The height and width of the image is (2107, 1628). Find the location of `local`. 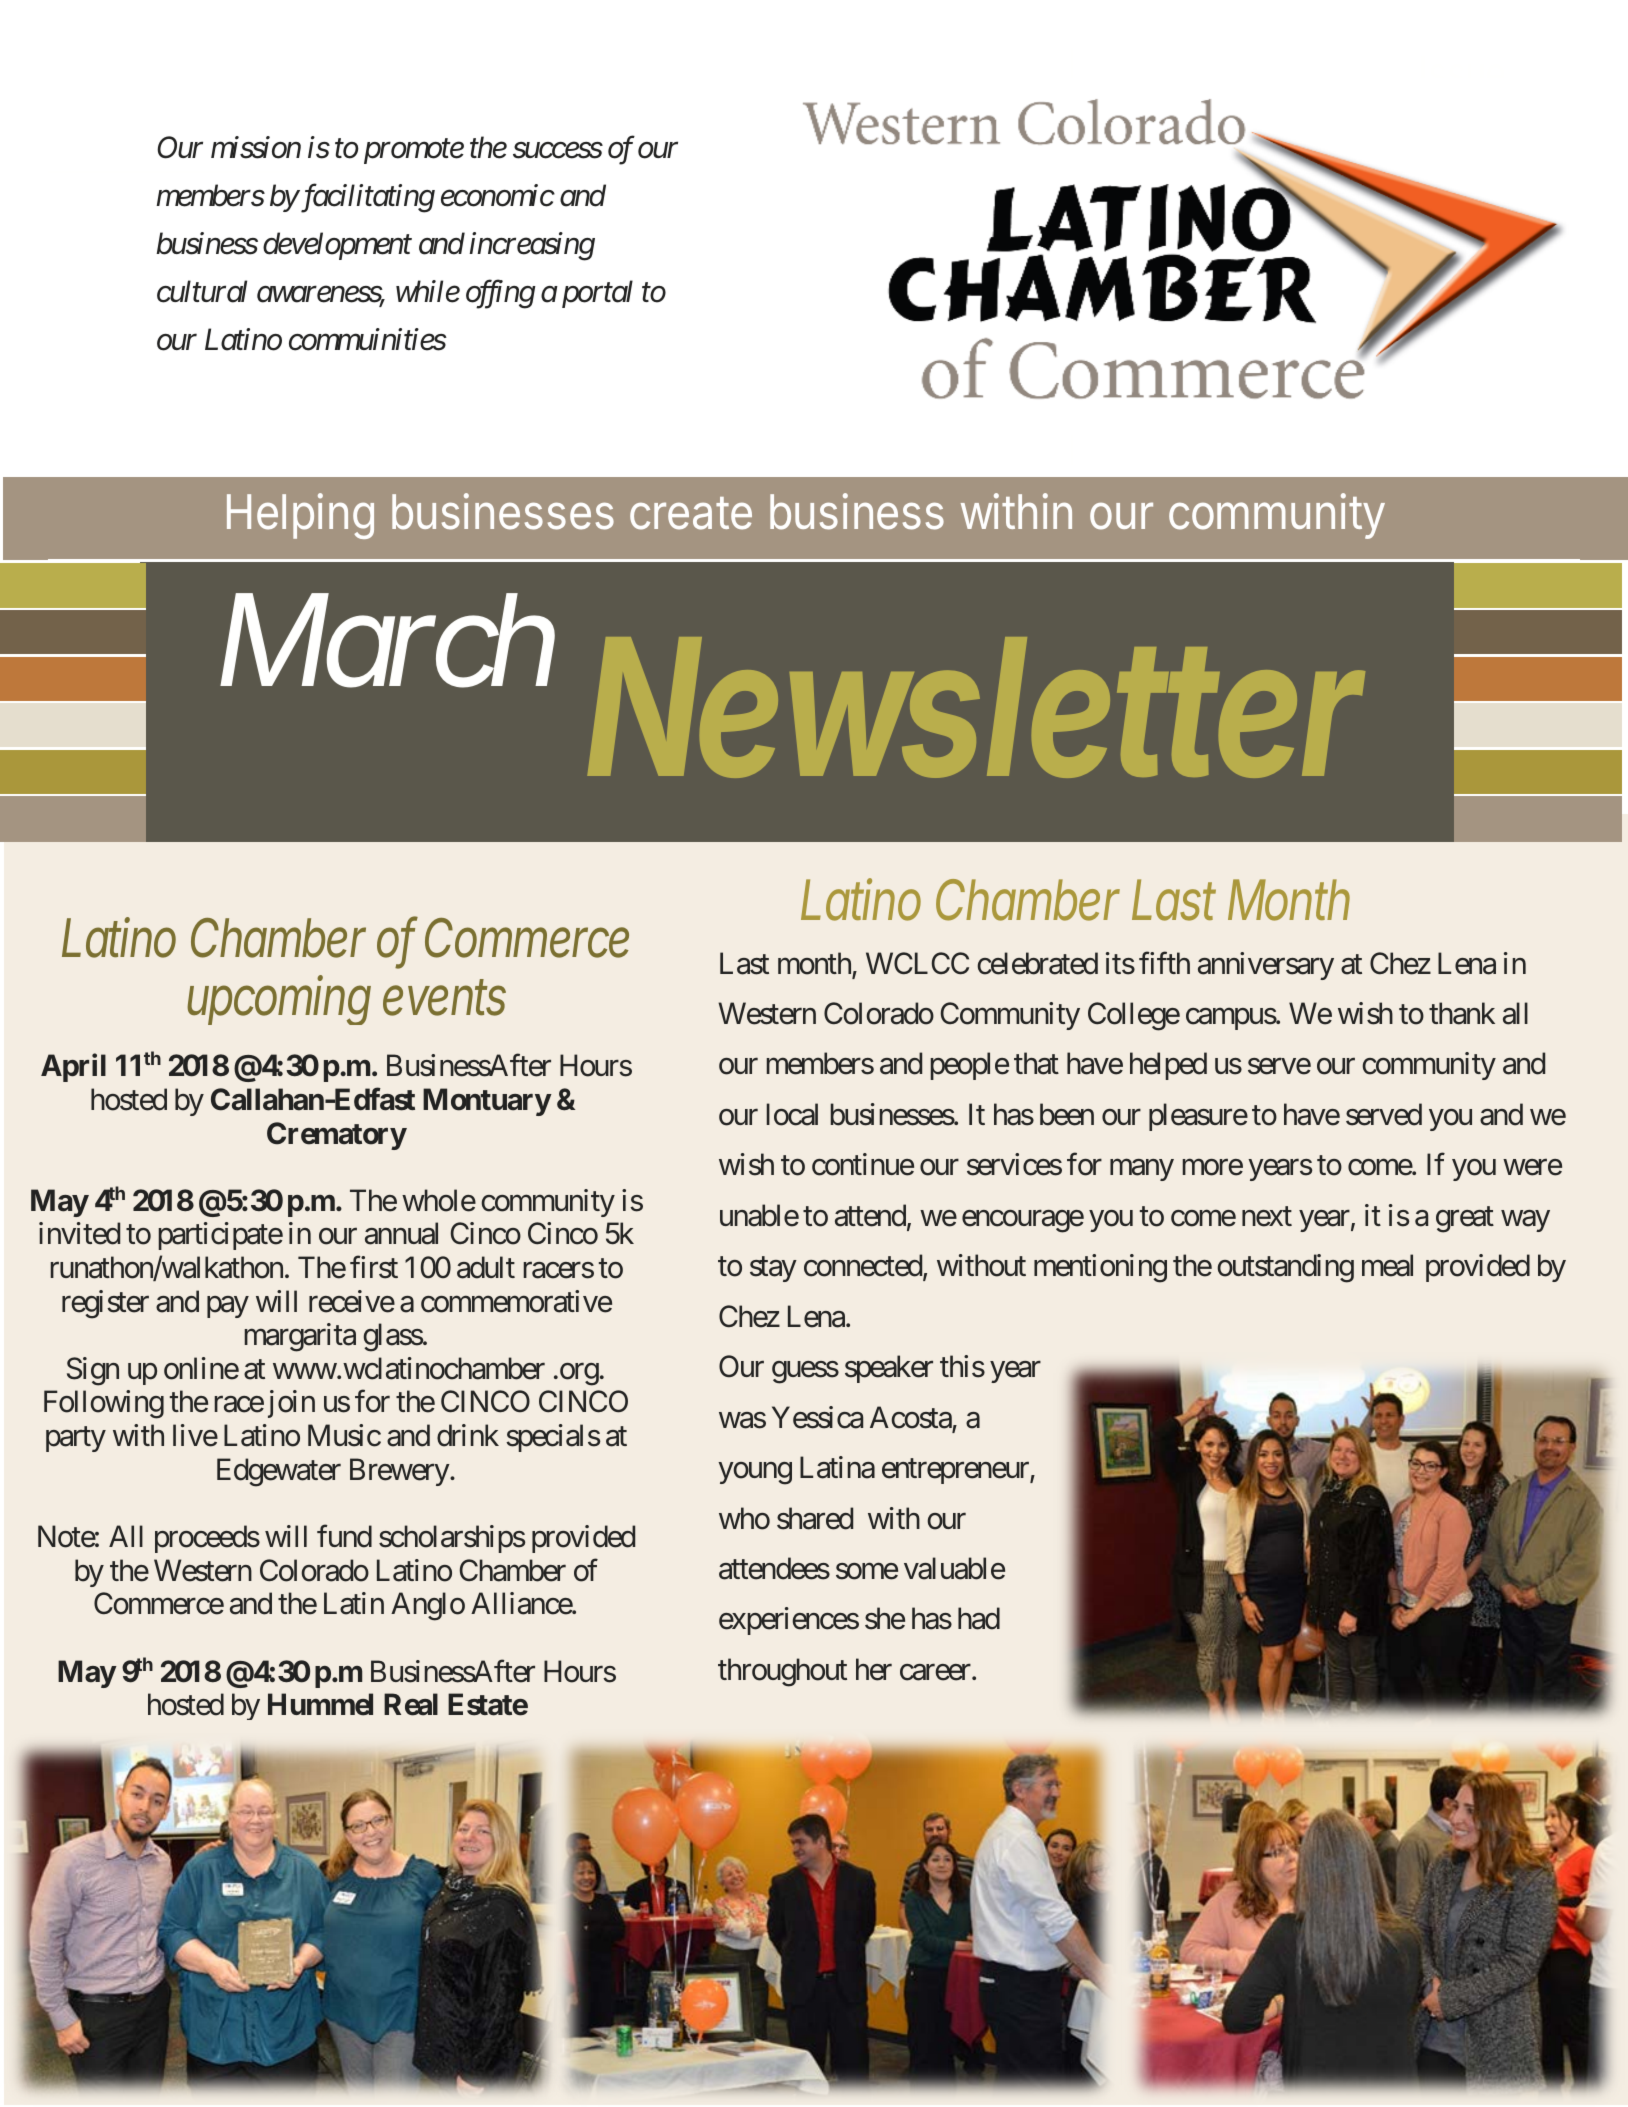

local is located at coordinates (792, 1114).
